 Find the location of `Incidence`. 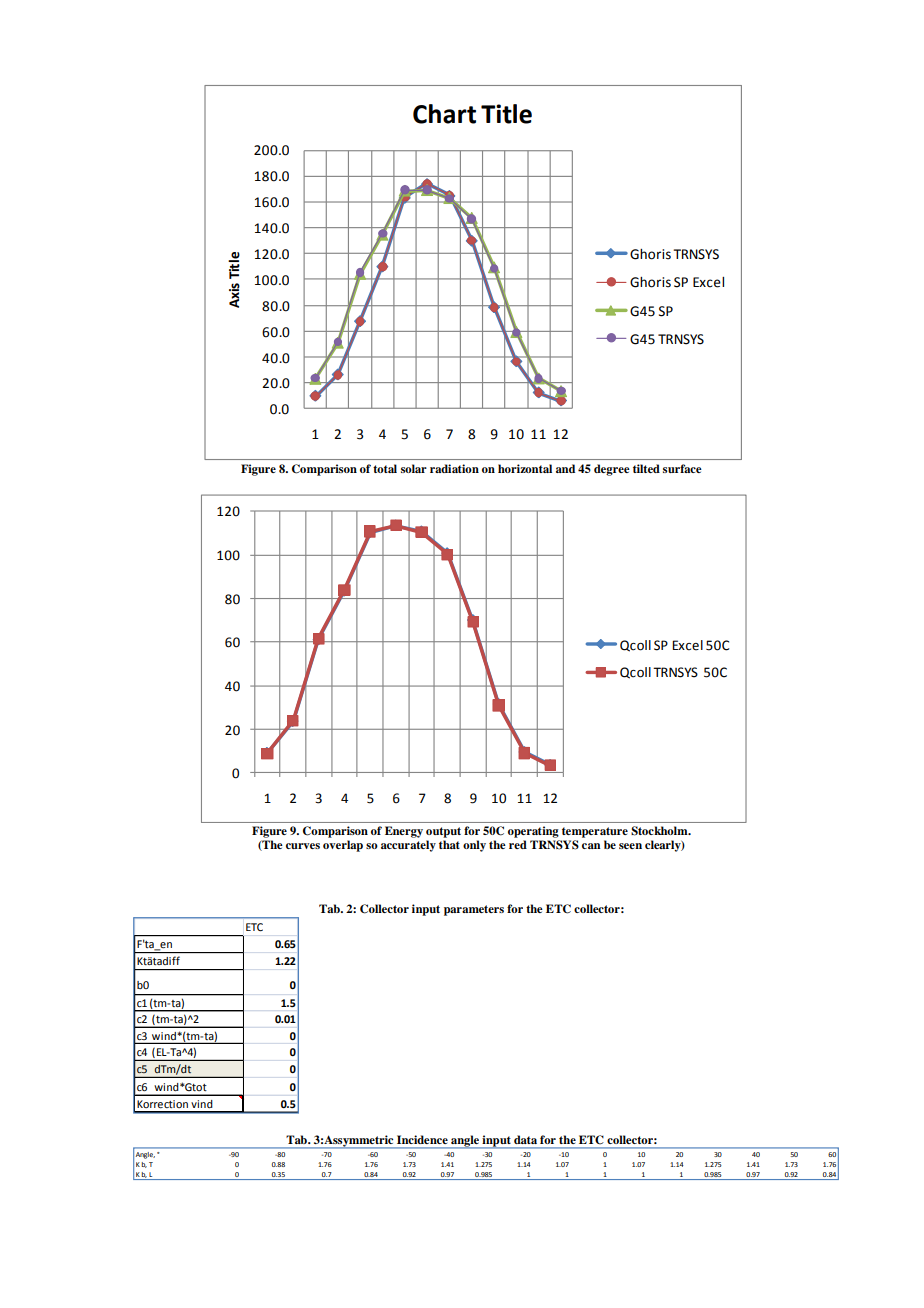

Incidence is located at coordinates (422, 1139).
